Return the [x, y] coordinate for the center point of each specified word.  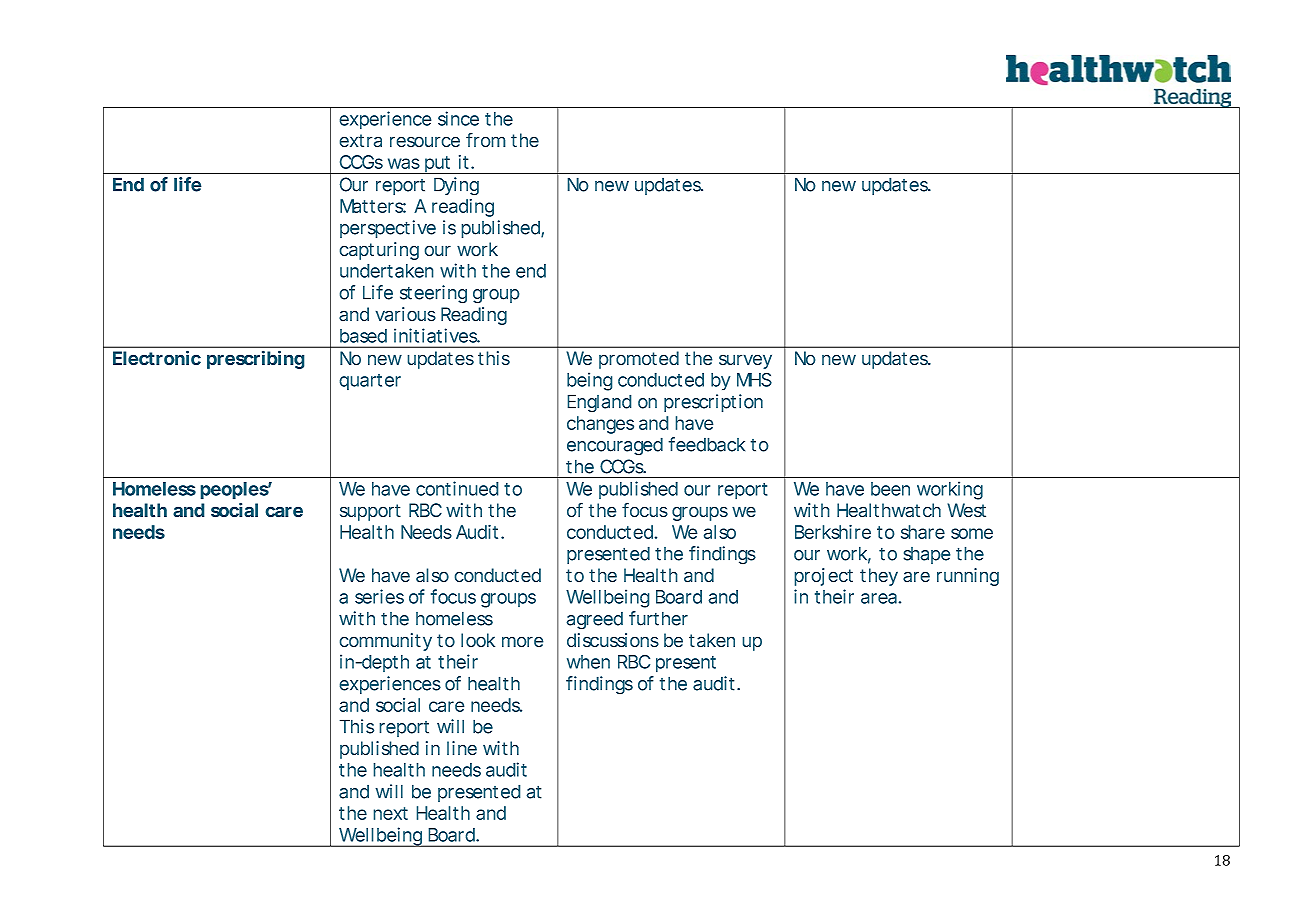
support [370, 512]
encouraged [615, 446]
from [486, 140]
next [390, 813]
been [890, 489]
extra [360, 141]
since [458, 118]
